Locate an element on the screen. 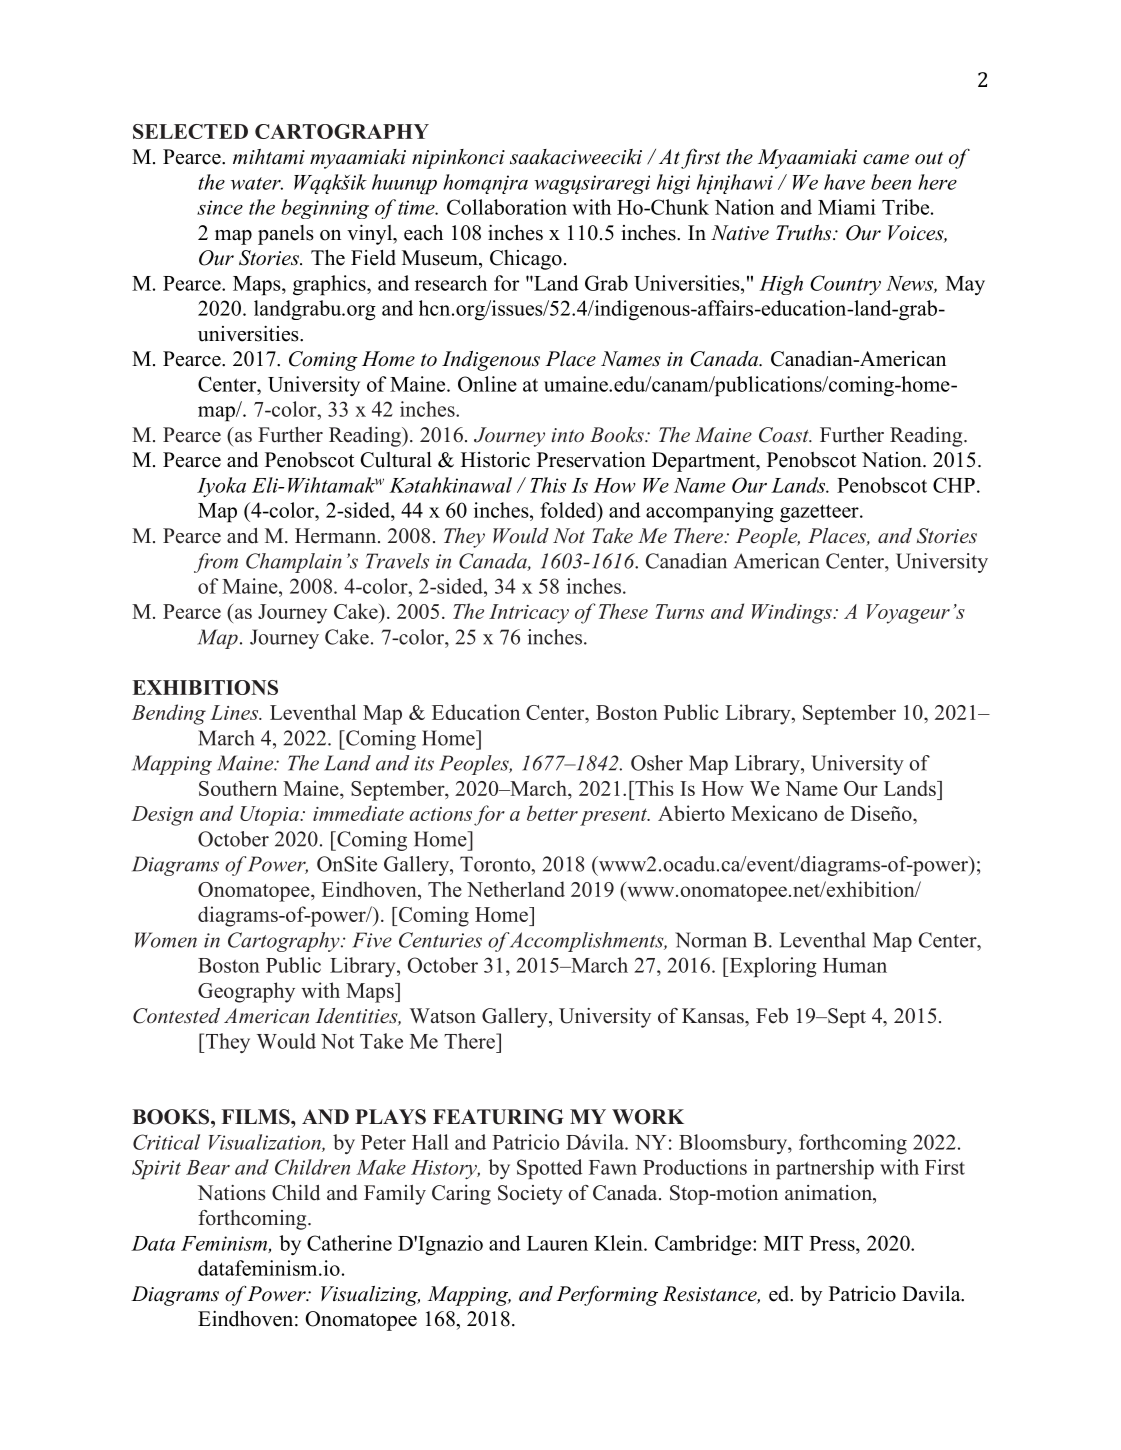 The height and width of the screenshot is (1450, 1121). came is located at coordinates (886, 159).
